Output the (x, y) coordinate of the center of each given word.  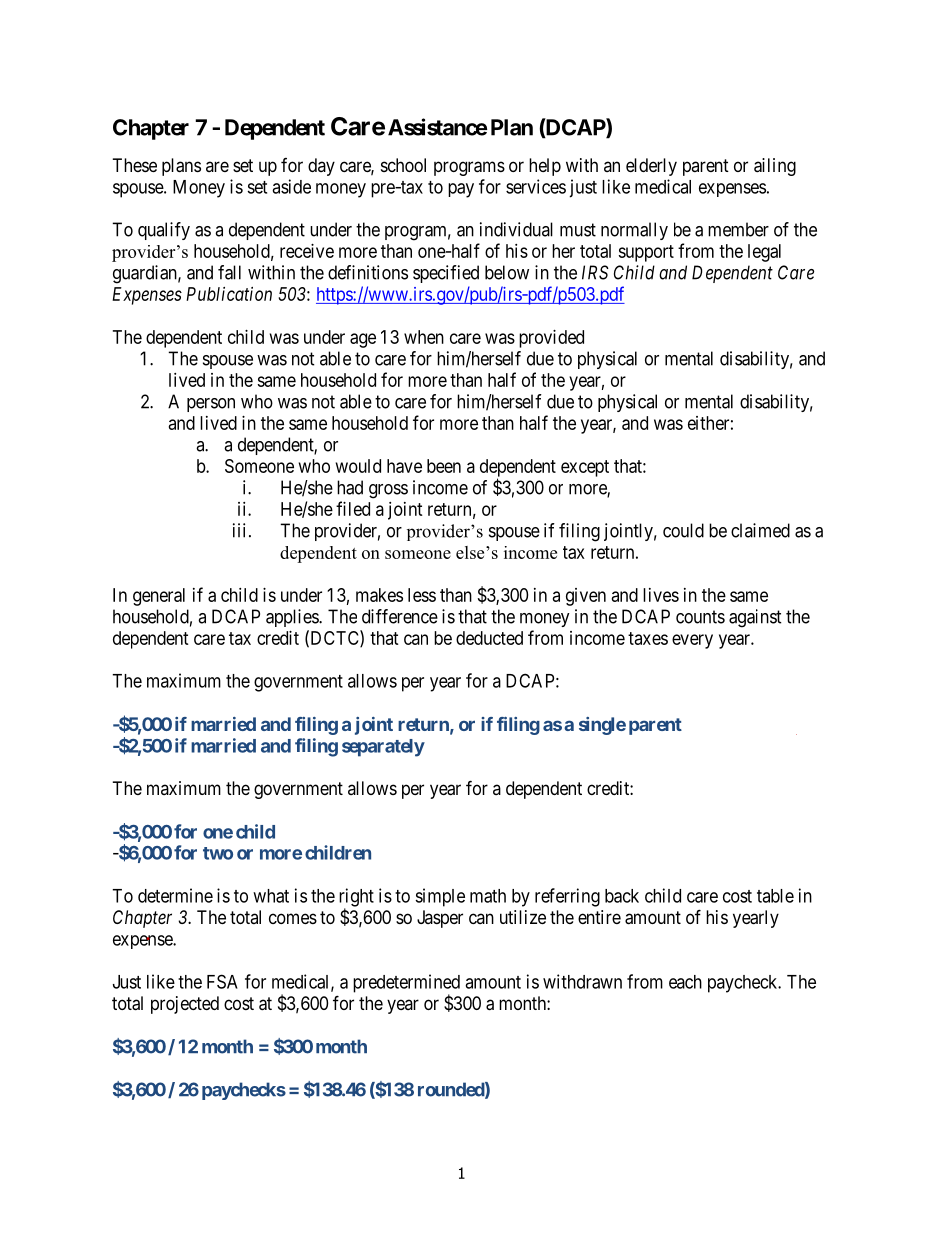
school (403, 165)
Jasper (440, 919)
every (692, 641)
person (211, 405)
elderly (651, 167)
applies (293, 618)
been (444, 466)
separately (383, 748)
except (585, 468)
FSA (222, 981)
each (685, 982)
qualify (164, 231)
